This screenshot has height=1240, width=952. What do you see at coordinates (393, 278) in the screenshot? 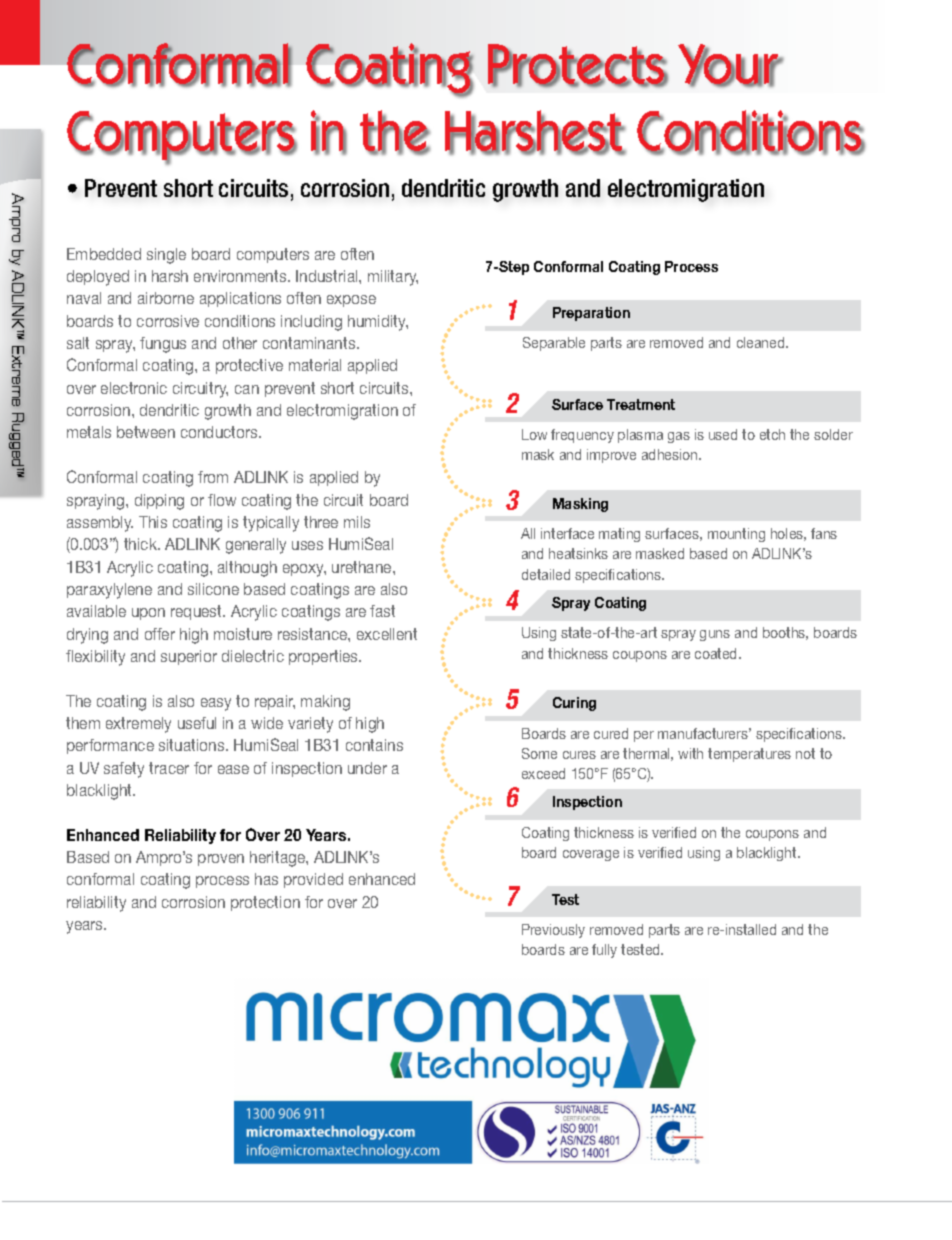
I see `military` at bounding box center [393, 278].
